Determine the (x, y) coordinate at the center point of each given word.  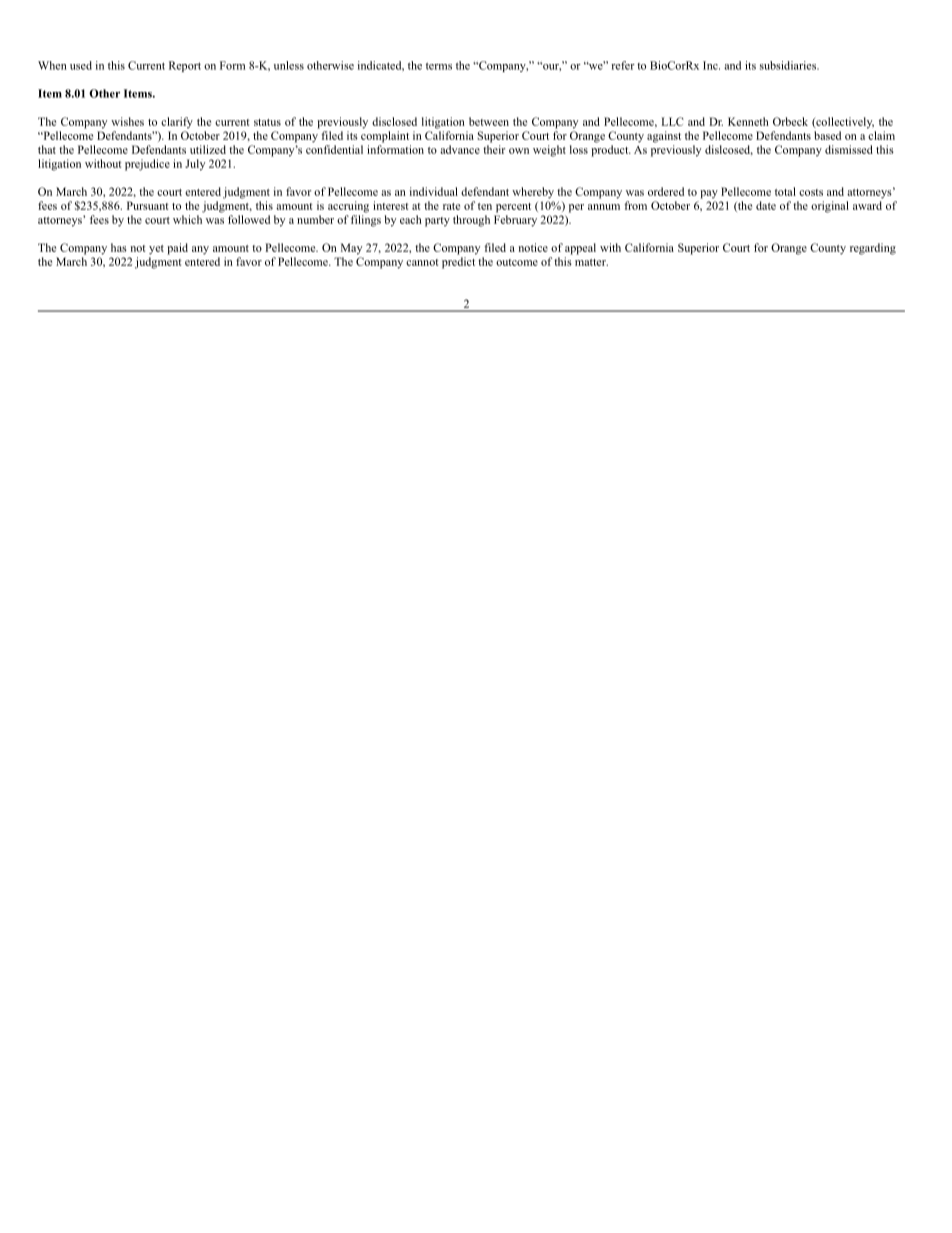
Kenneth (748, 121)
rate (451, 206)
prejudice (147, 165)
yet (156, 250)
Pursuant (148, 205)
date (766, 205)
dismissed (849, 149)
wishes (127, 121)
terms (439, 66)
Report (185, 66)
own (519, 151)
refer (623, 65)
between (489, 121)
